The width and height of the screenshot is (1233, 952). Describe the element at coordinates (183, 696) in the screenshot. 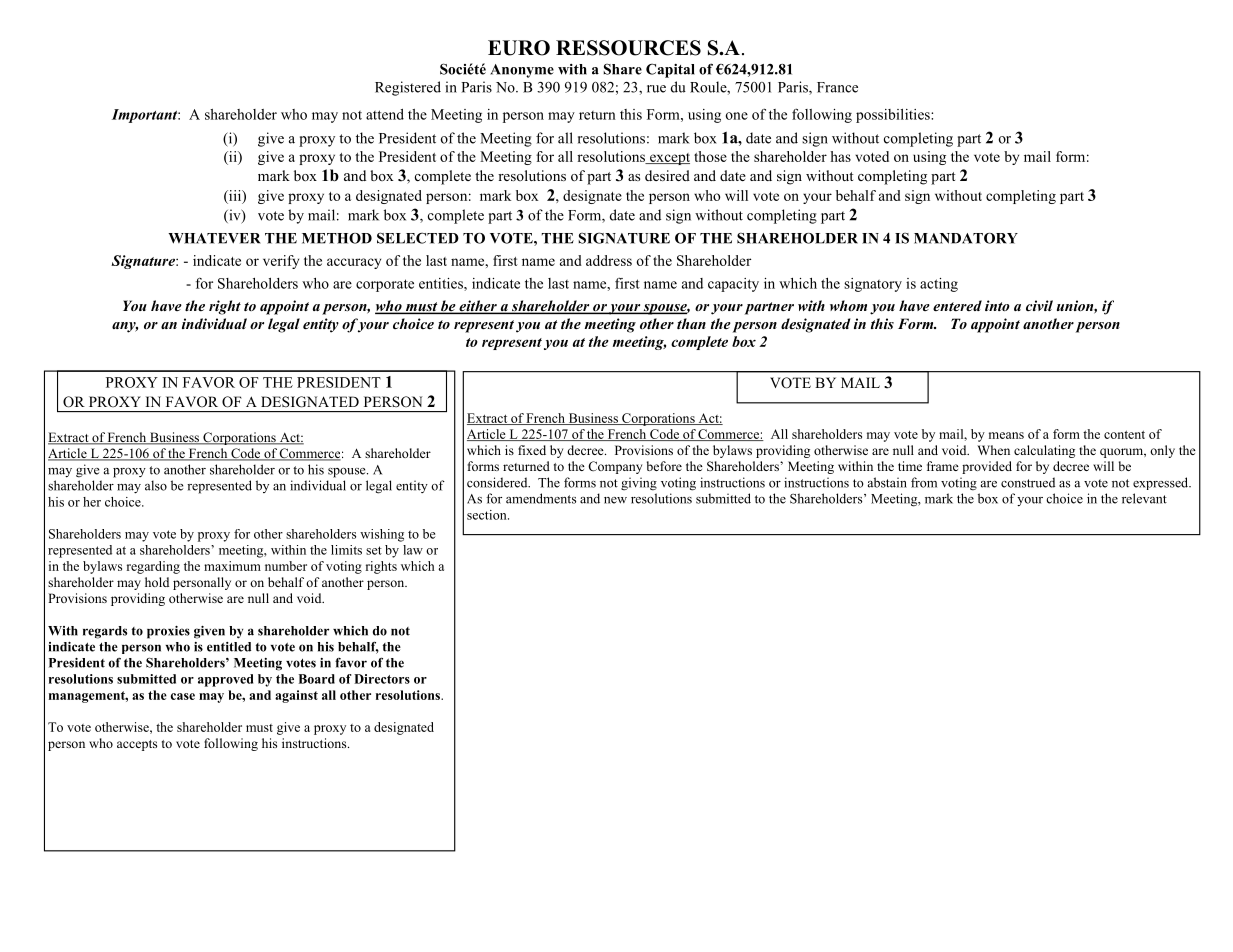

I see `case` at that location.
